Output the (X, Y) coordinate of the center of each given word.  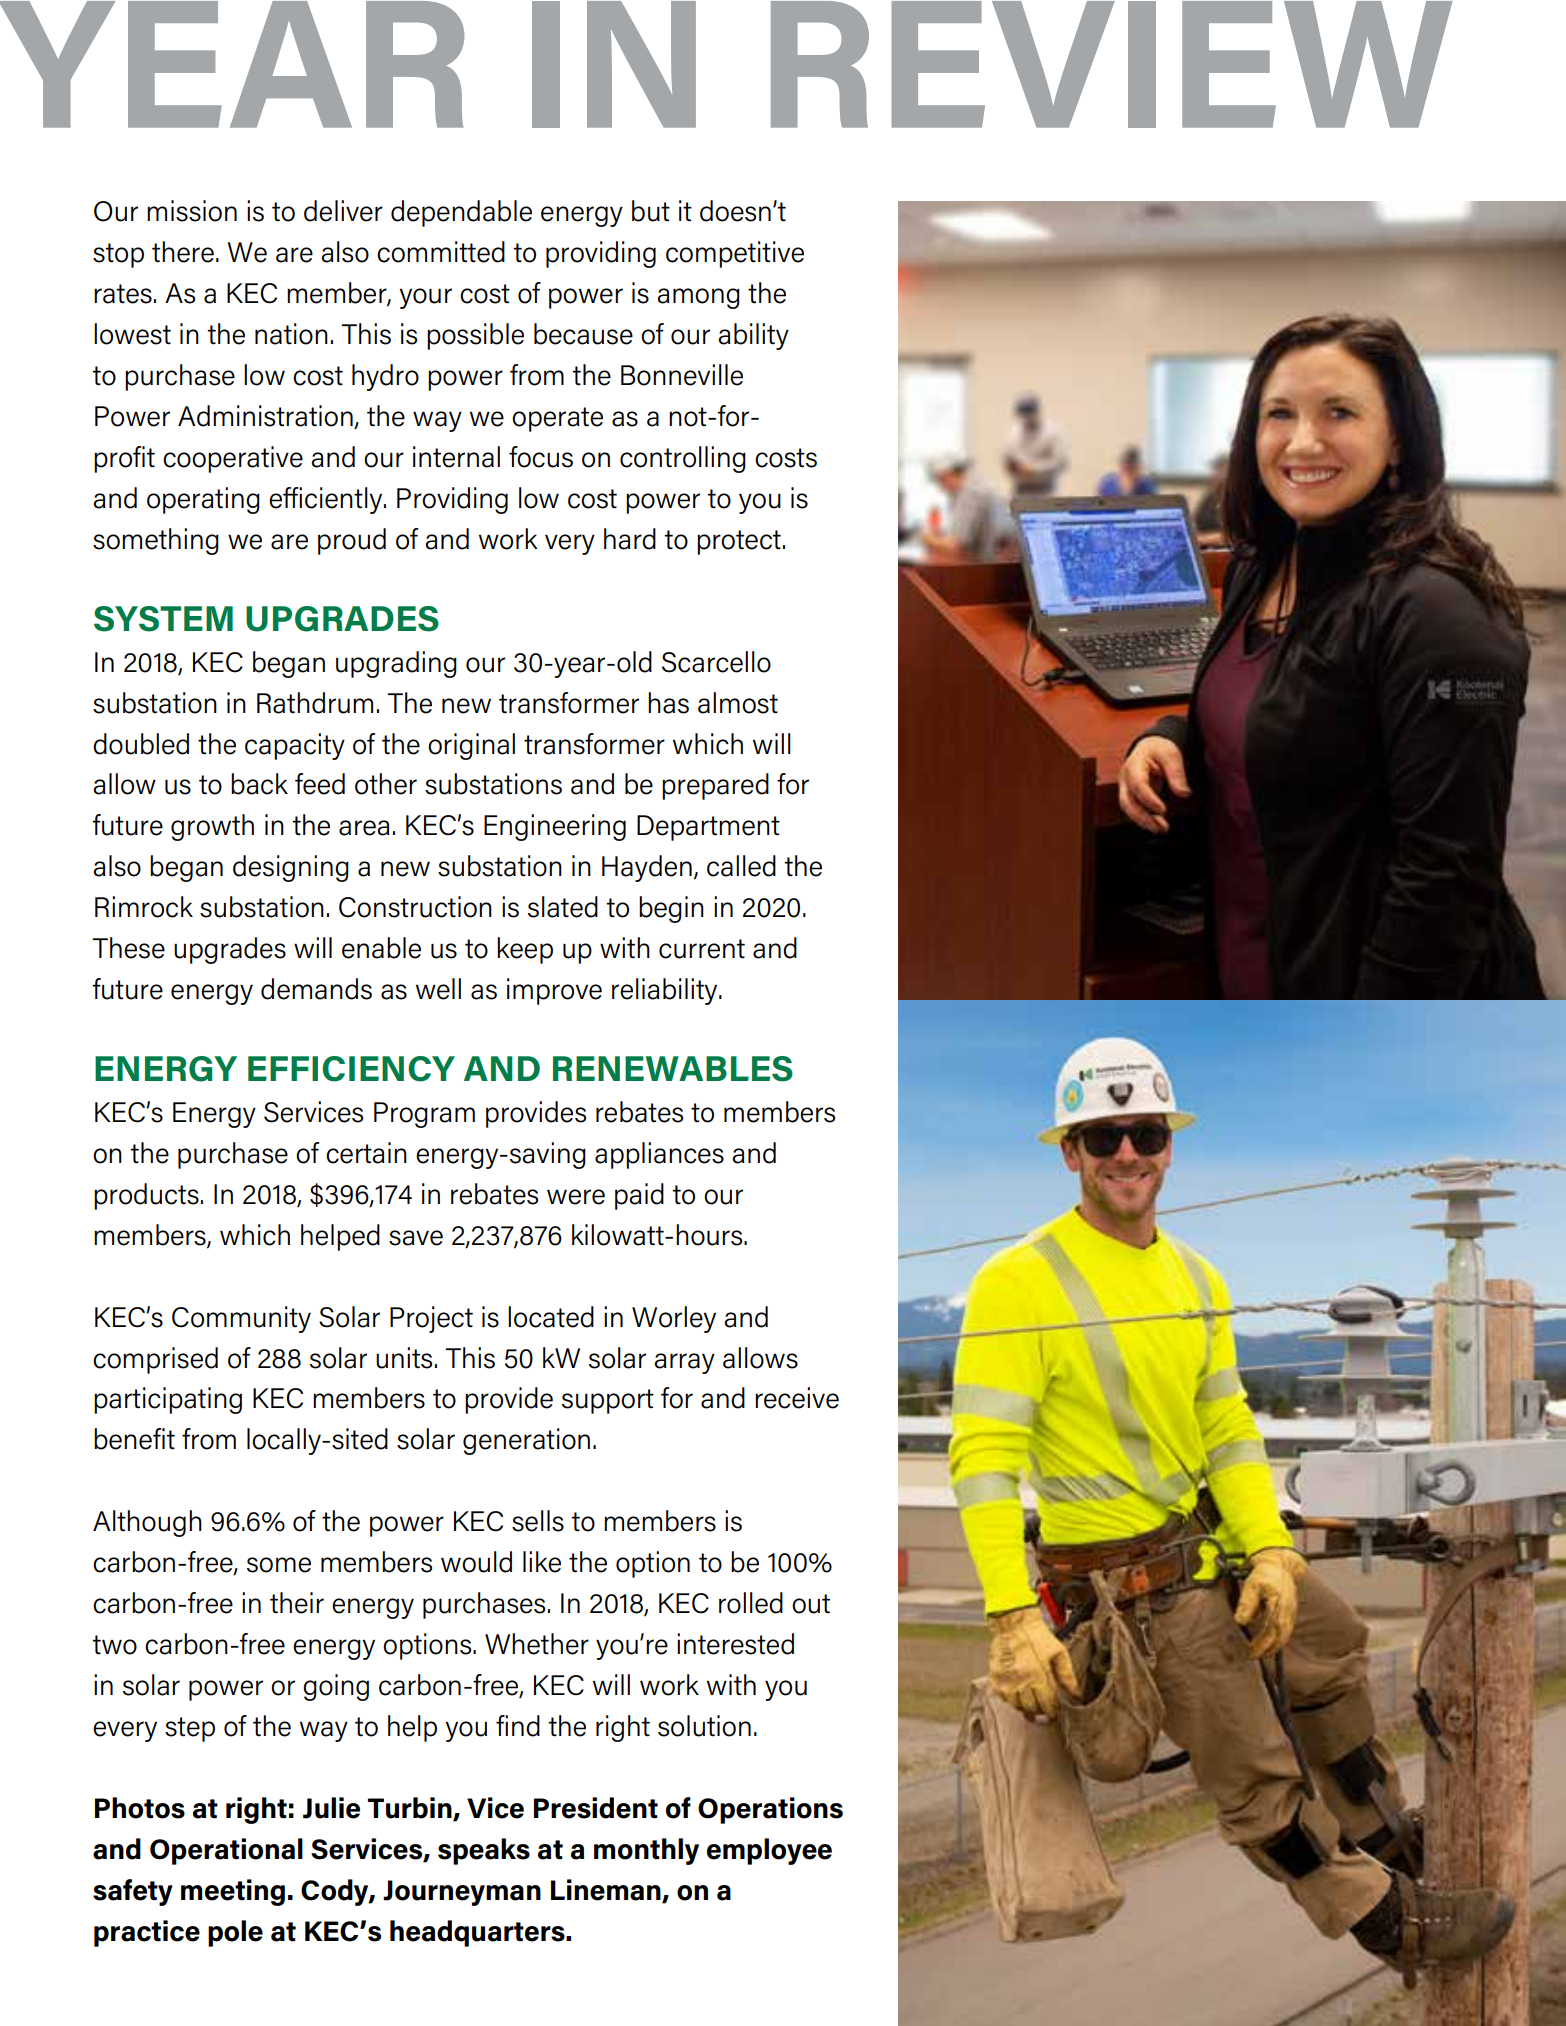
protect (739, 542)
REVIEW (1112, 64)
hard (630, 539)
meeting (233, 1892)
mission (192, 211)
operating (203, 500)
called (741, 866)
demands (316, 989)
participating (168, 1400)
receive (797, 1398)
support (608, 1401)
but (651, 211)
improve (554, 991)
